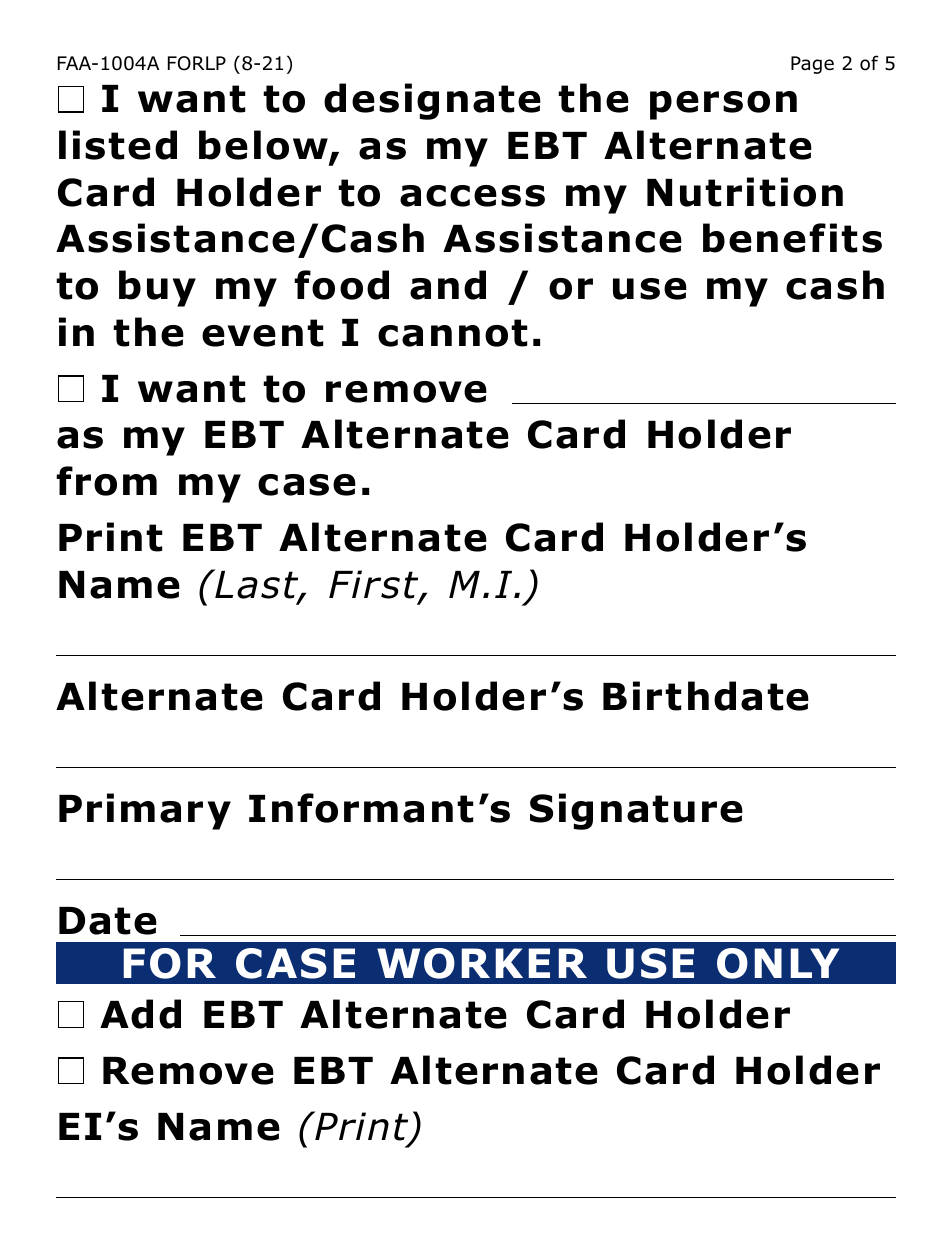  I want to click on listed, so click(118, 145).
